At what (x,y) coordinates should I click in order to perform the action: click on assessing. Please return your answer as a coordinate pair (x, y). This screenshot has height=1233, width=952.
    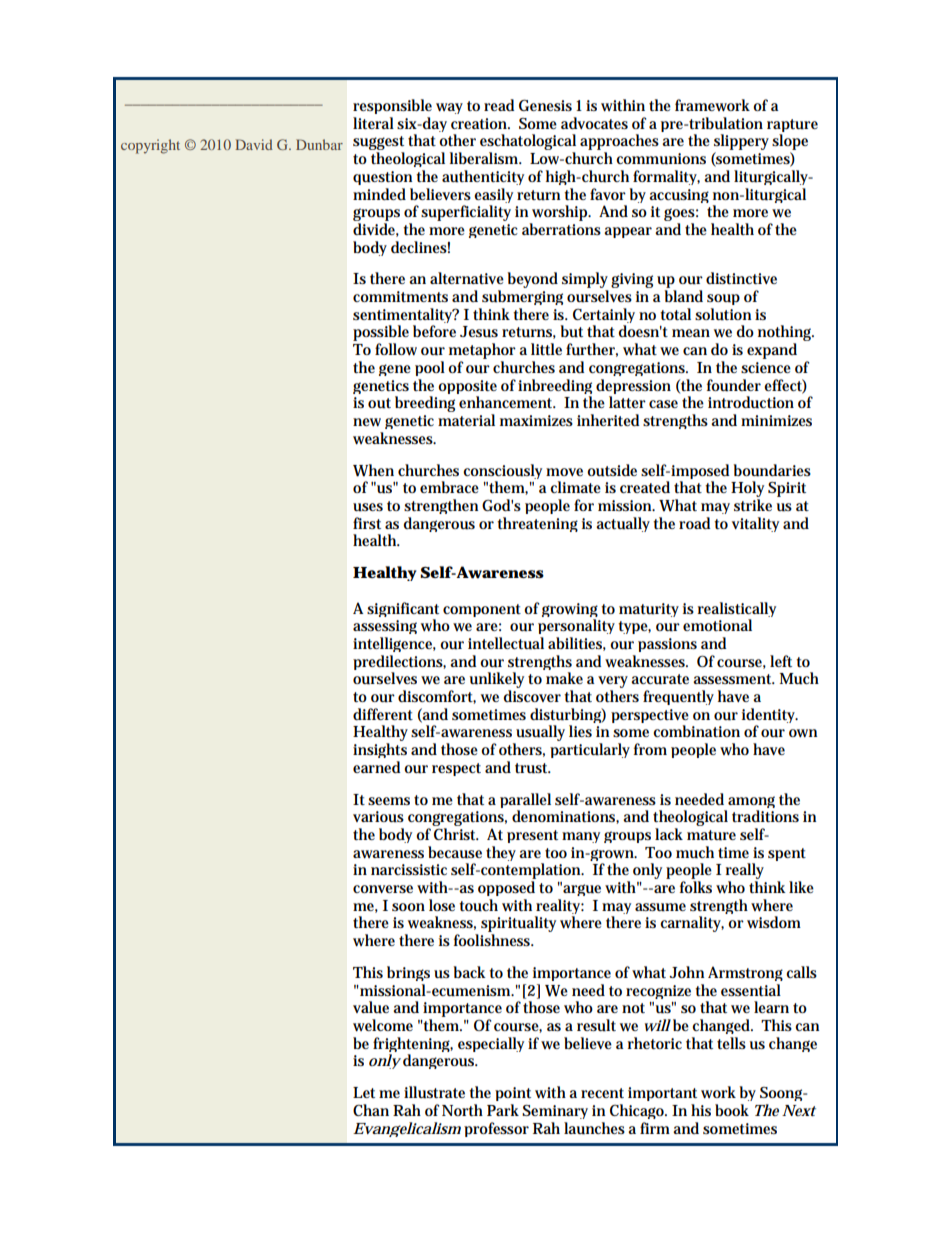
    Looking at the image, I should click on (385, 629).
